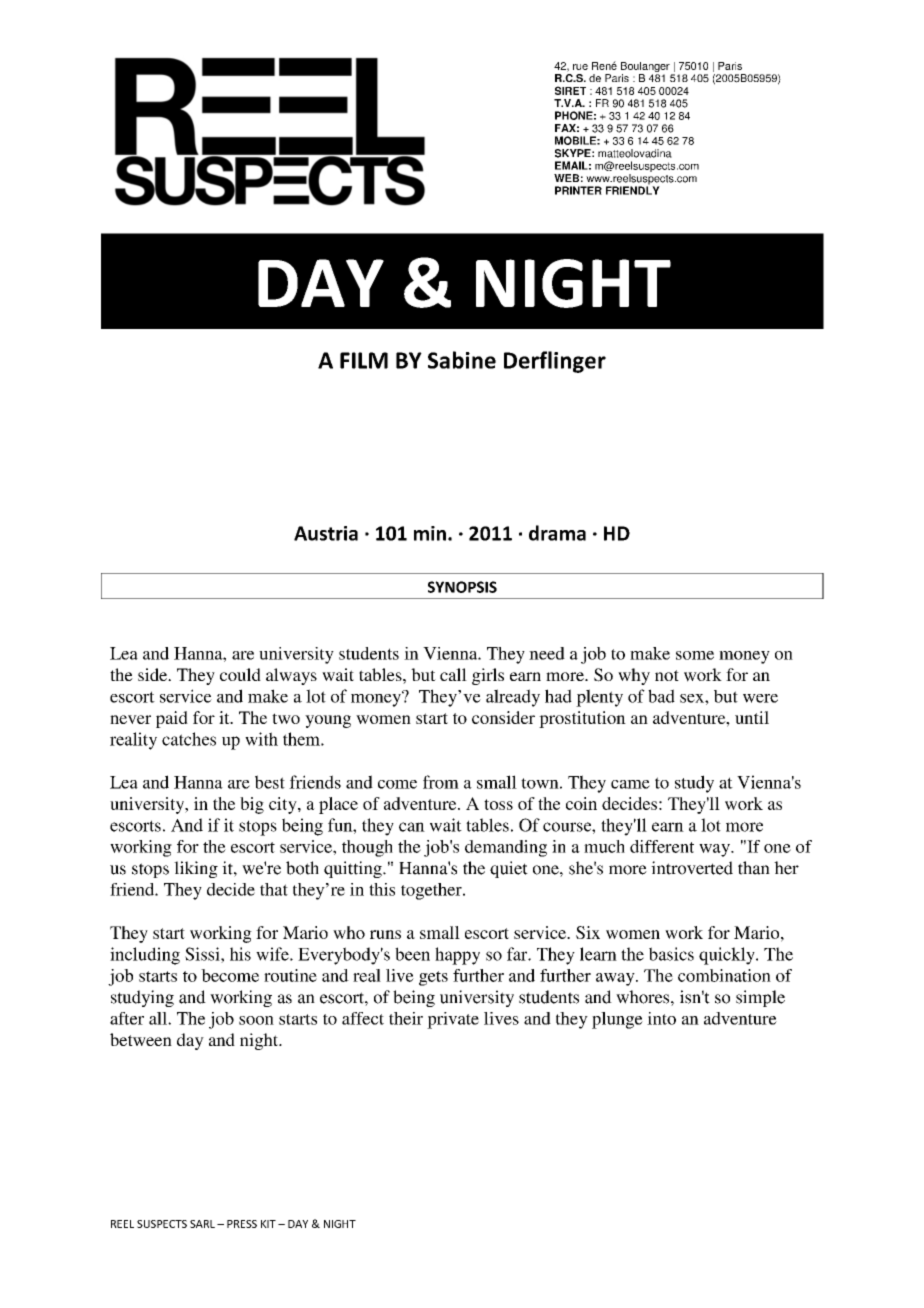 This page has height=1308, width=924. I want to click on min, so click(430, 533).
